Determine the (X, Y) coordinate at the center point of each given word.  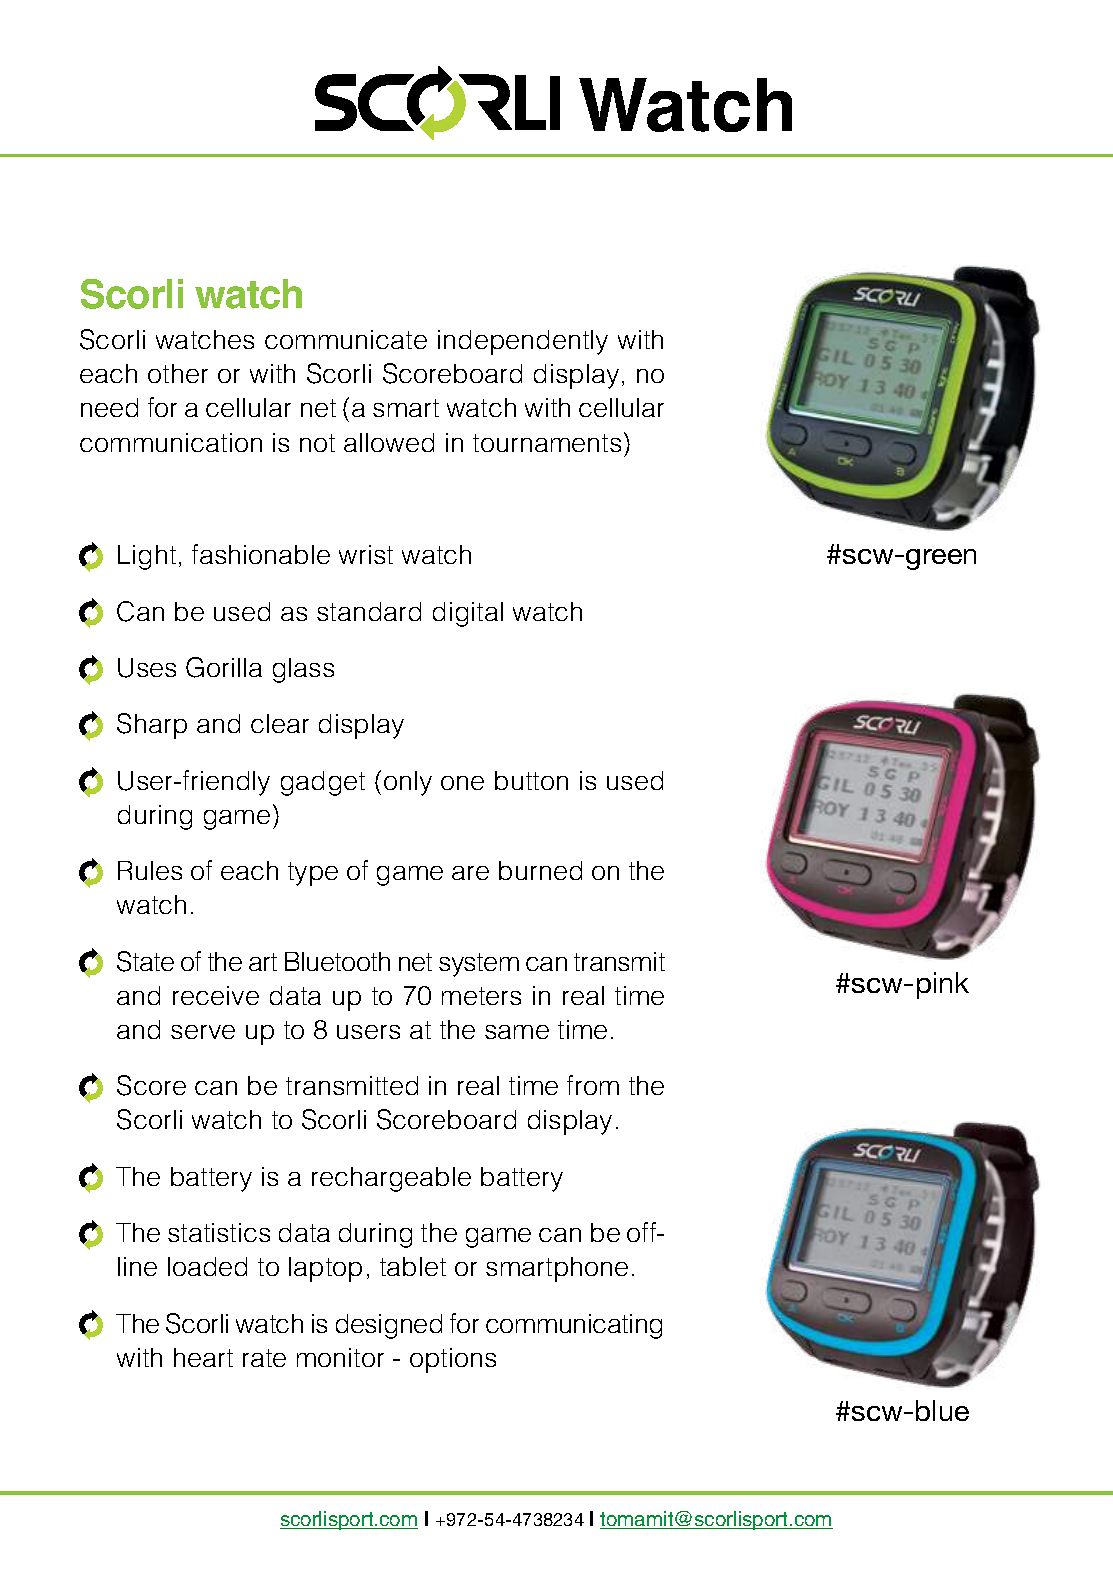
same (517, 1032)
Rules (150, 870)
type (313, 874)
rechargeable (391, 1179)
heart (203, 1357)
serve (203, 1032)
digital (468, 614)
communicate (346, 339)
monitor (340, 1357)
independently (523, 342)
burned (540, 870)
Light (147, 557)
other (178, 373)
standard (369, 611)
